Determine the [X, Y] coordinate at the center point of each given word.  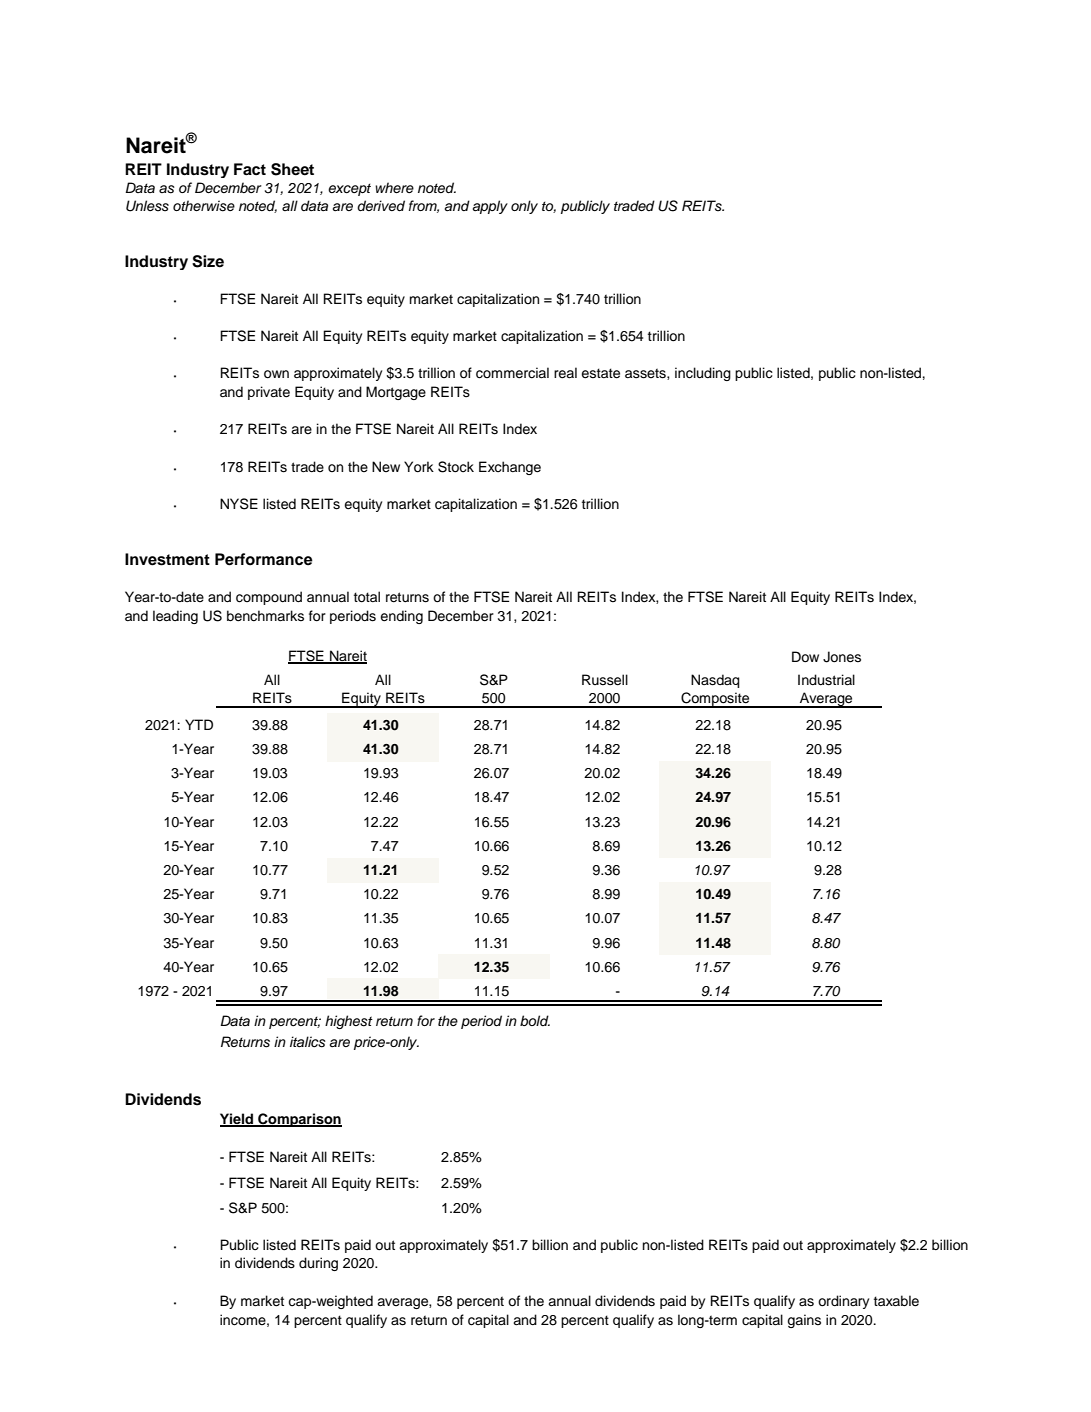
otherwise [204, 206]
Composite [715, 700]
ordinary [843, 1302]
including [703, 374]
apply [490, 207]
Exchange [510, 468]
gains [804, 1321]
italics [308, 1042]
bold [535, 1020]
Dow [805, 657]
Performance [264, 559]
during [318, 1264]
